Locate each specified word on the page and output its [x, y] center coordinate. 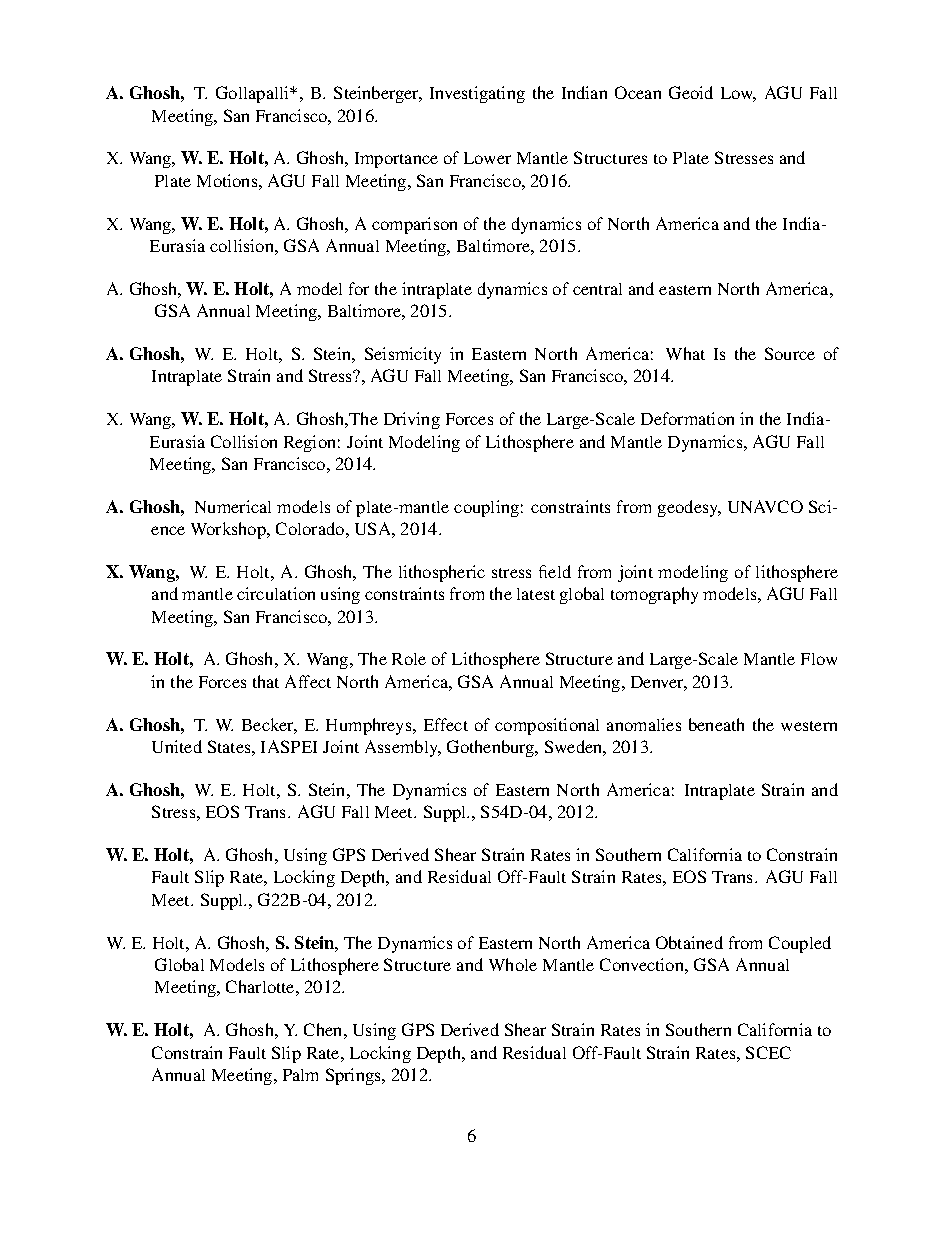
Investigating [477, 94]
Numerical [233, 506]
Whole [513, 964]
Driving [412, 420]
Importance [396, 160]
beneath [716, 724]
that [266, 681]
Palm [300, 1075]
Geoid [691, 92]
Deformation [687, 418]
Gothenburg [492, 748]
